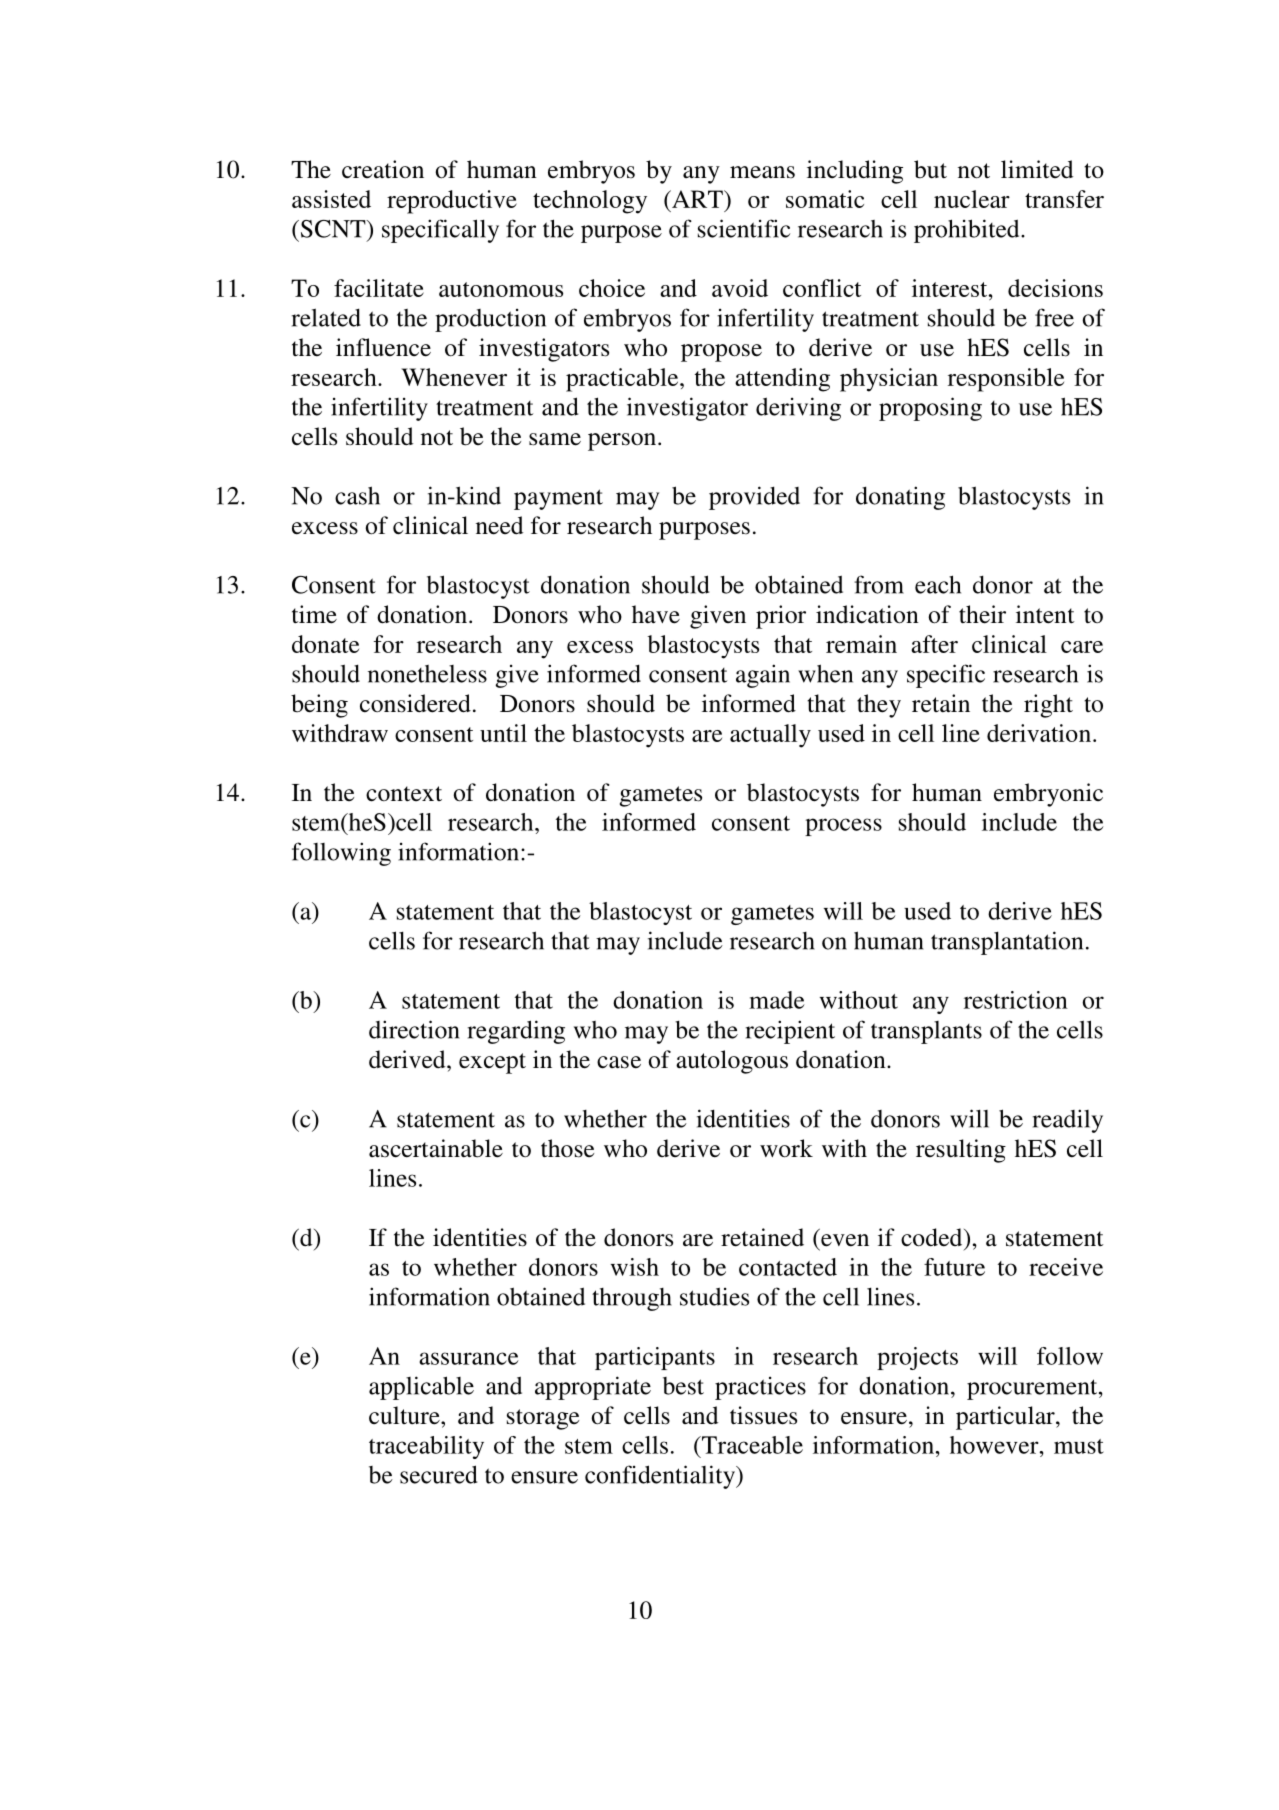 Image resolution: width=1279 pixels, height=1810 pixels. Describe the element at coordinates (426, 1447) in the screenshot. I see `traceability` at that location.
